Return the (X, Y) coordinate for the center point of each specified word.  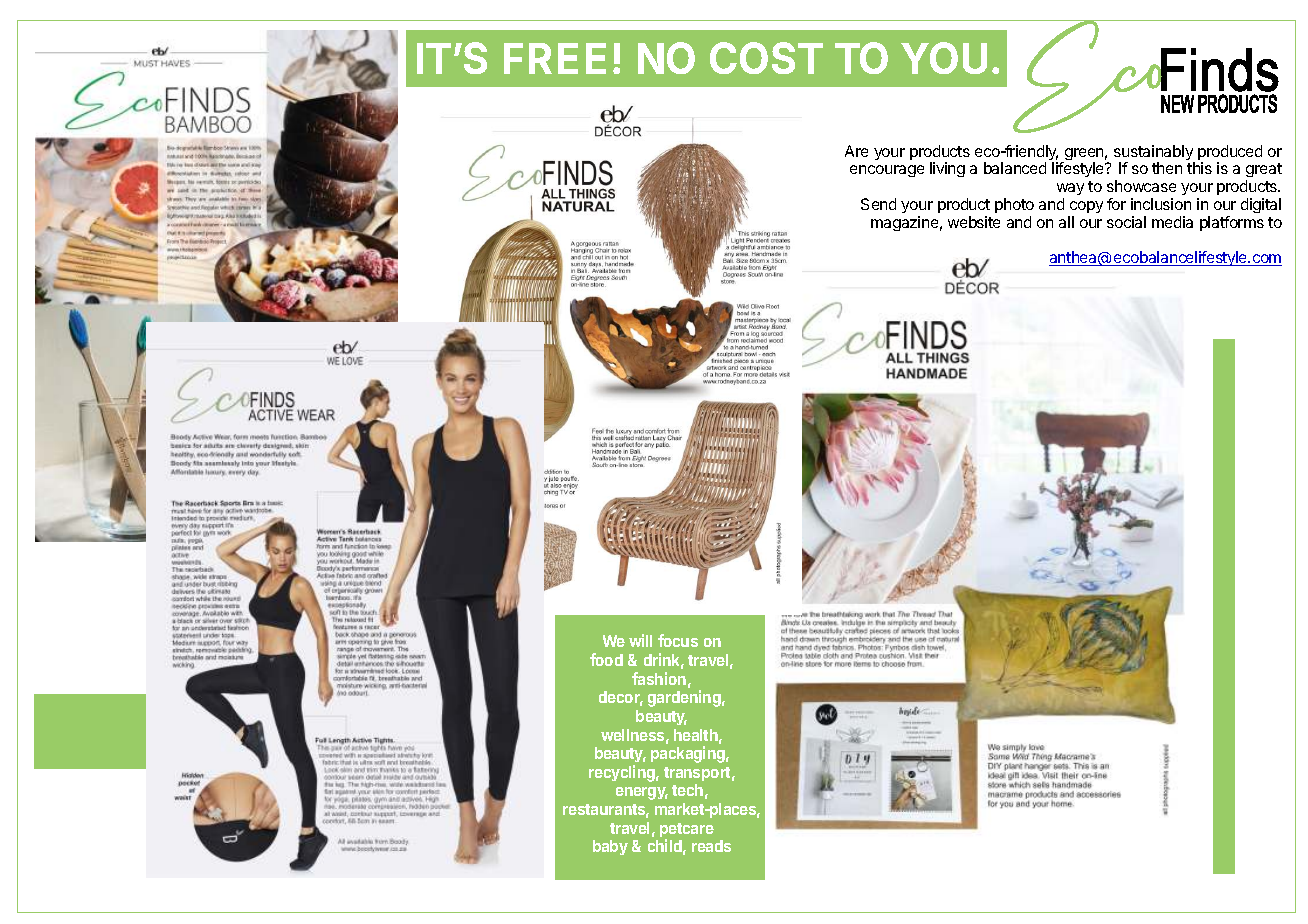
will (640, 640)
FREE (555, 58)
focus (678, 640)
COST (766, 58)
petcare (687, 831)
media (1172, 222)
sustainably (1154, 154)
